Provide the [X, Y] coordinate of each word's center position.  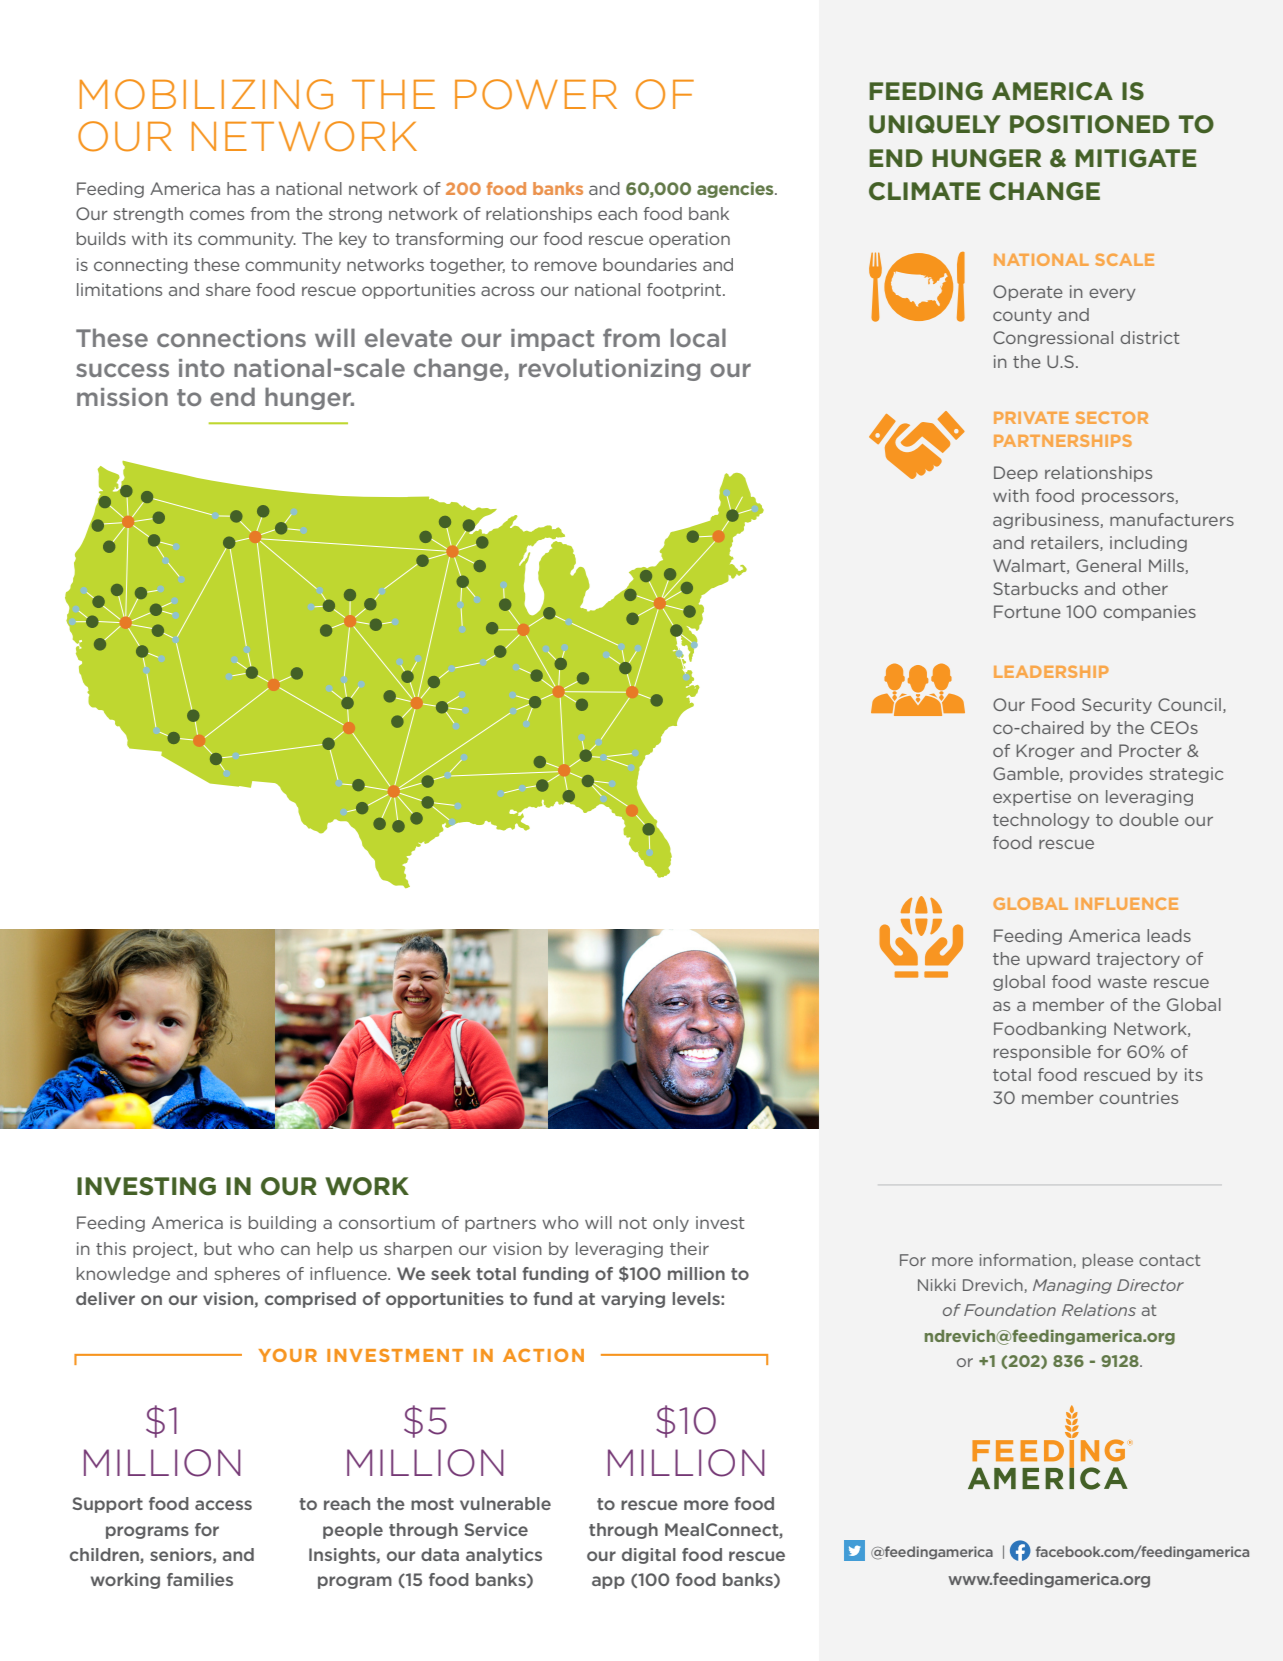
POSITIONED [1090, 124]
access [223, 1505]
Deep [1016, 474]
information [1027, 1261]
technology [1041, 821]
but [218, 1248]
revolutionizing [609, 369]
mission [122, 397]
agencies [736, 190]
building [282, 1224]
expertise [1032, 798]
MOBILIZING [206, 94]
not [633, 1223]
